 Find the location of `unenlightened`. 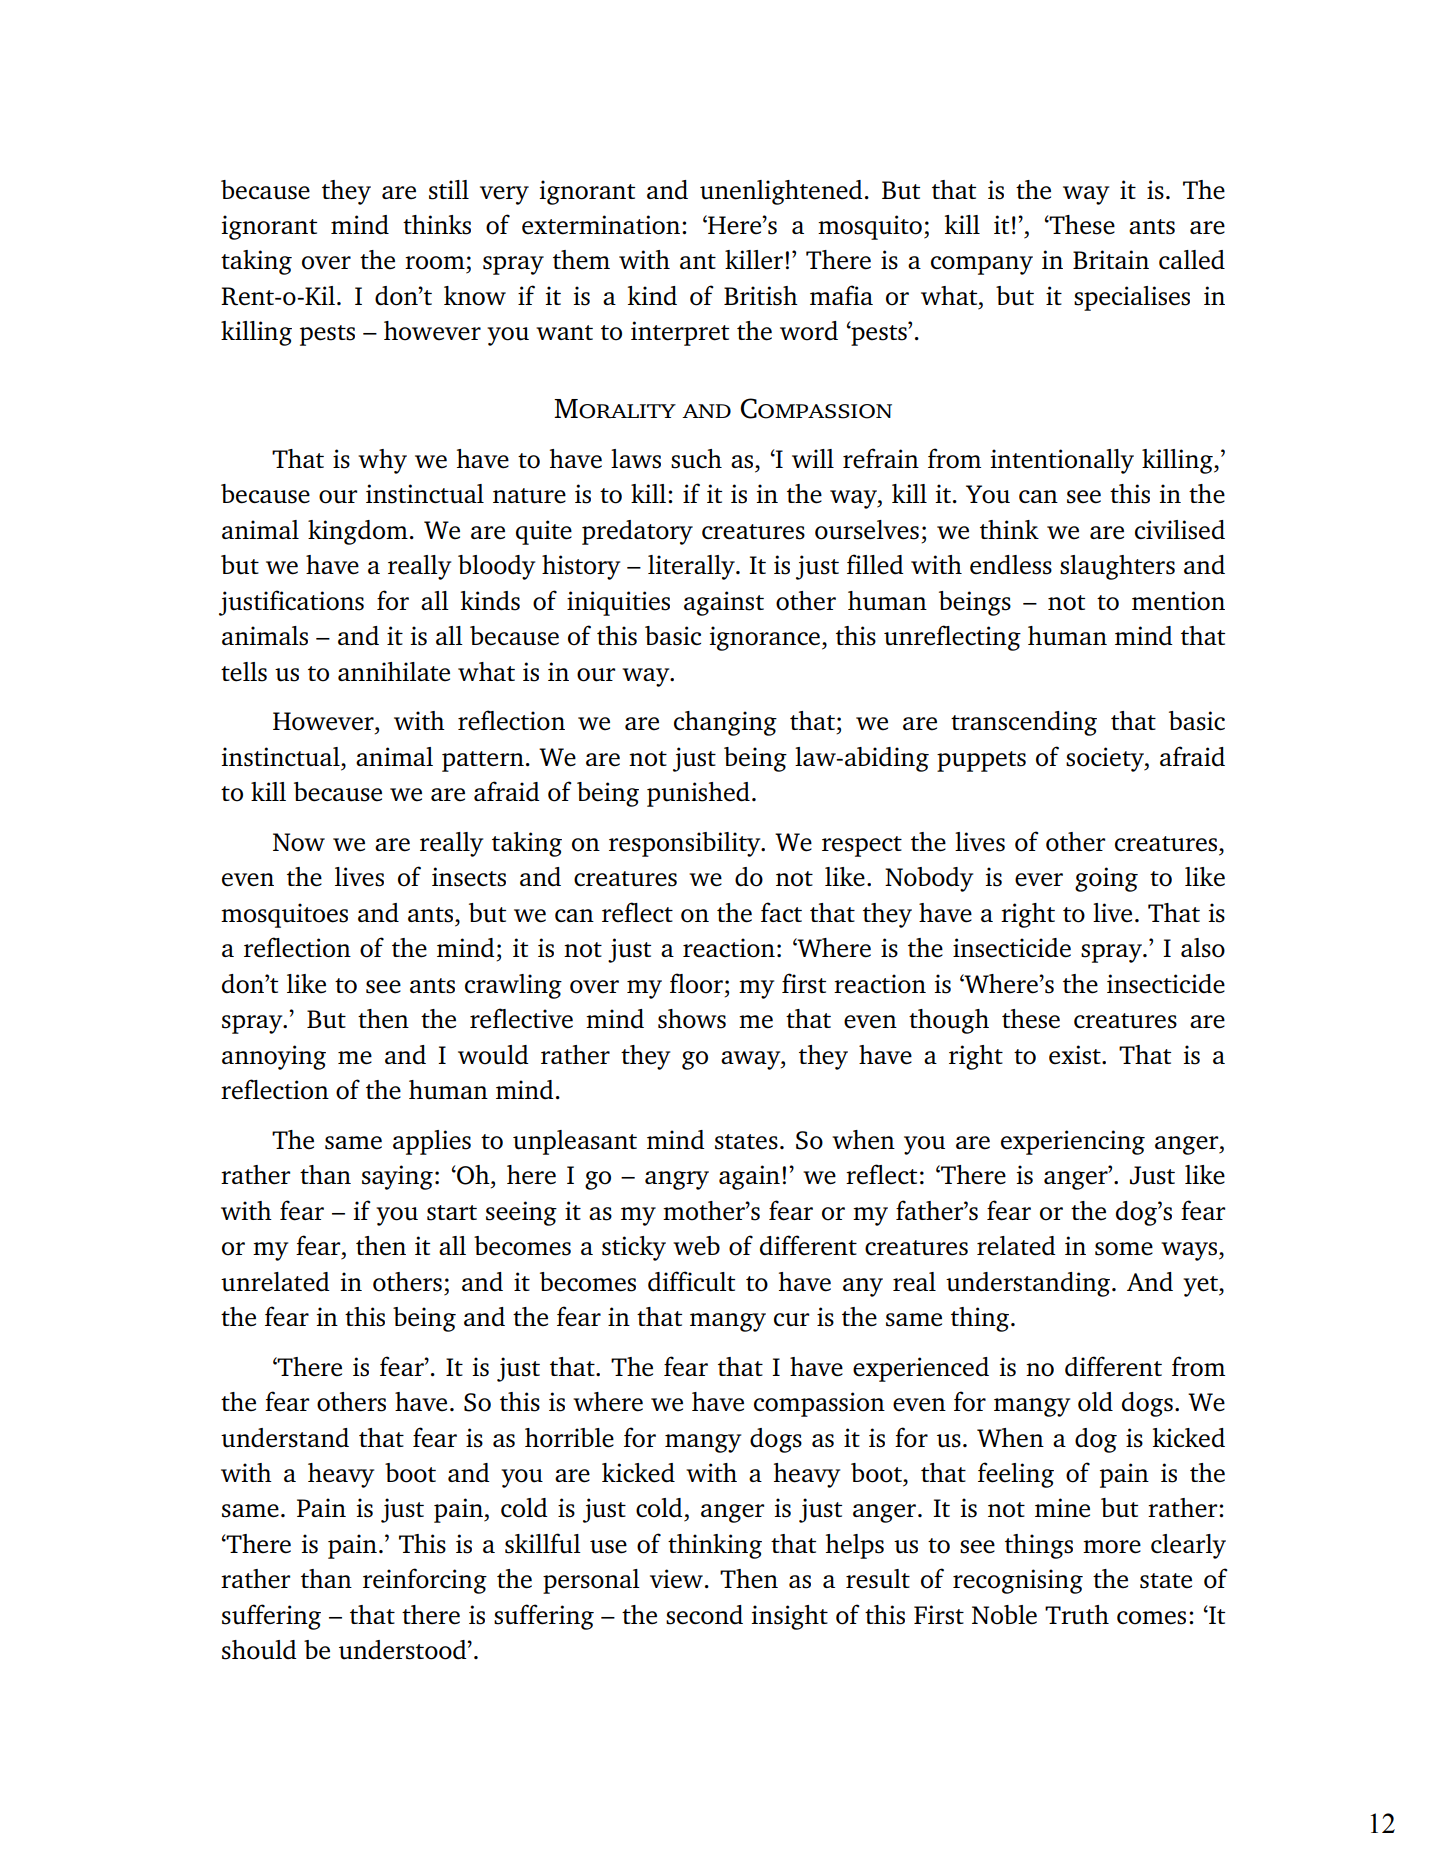

unenlightened is located at coordinates (781, 192).
